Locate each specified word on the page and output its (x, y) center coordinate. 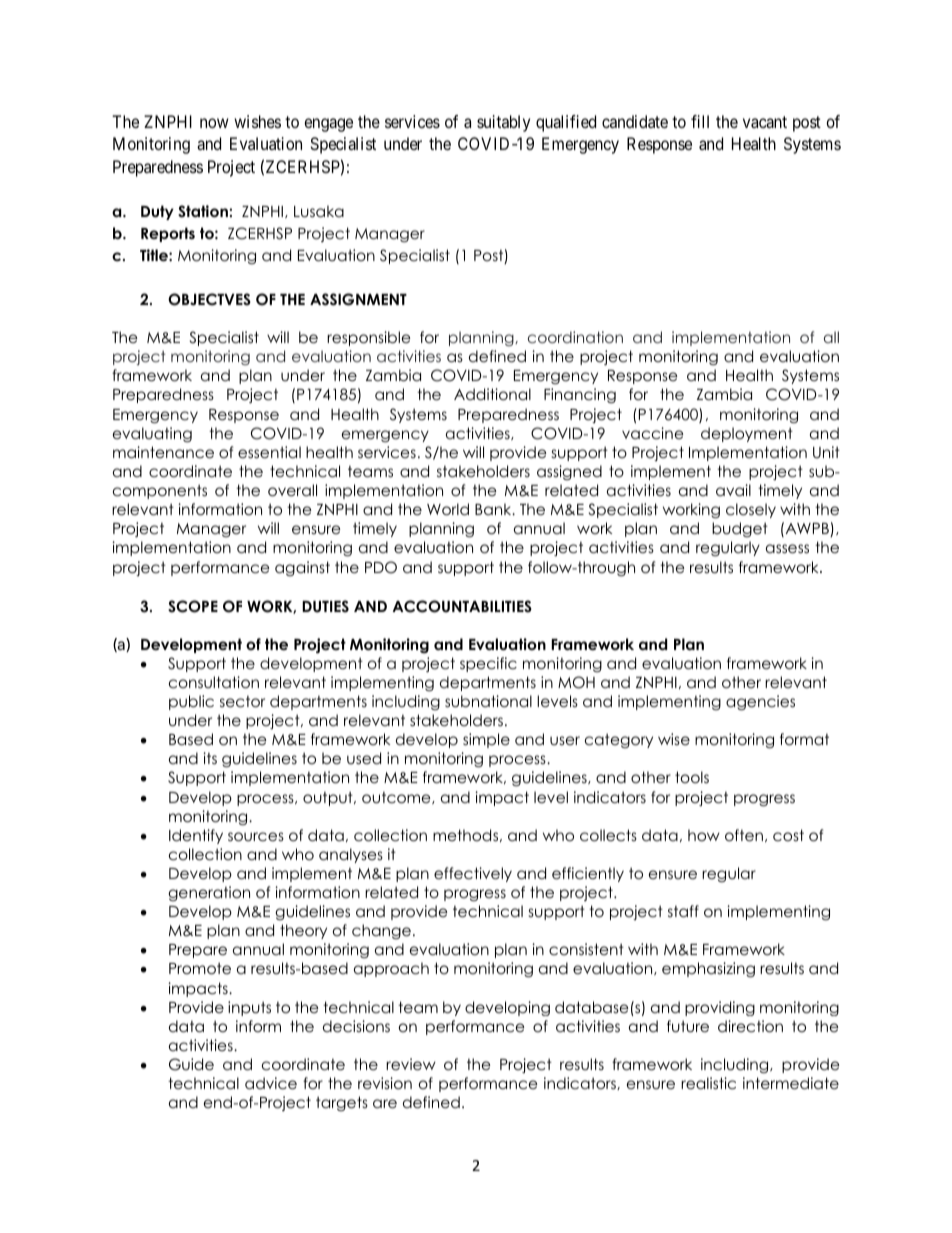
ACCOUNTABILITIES (462, 606)
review (411, 1064)
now (214, 123)
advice (271, 1083)
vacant (765, 122)
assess (787, 549)
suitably (503, 123)
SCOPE (193, 606)
